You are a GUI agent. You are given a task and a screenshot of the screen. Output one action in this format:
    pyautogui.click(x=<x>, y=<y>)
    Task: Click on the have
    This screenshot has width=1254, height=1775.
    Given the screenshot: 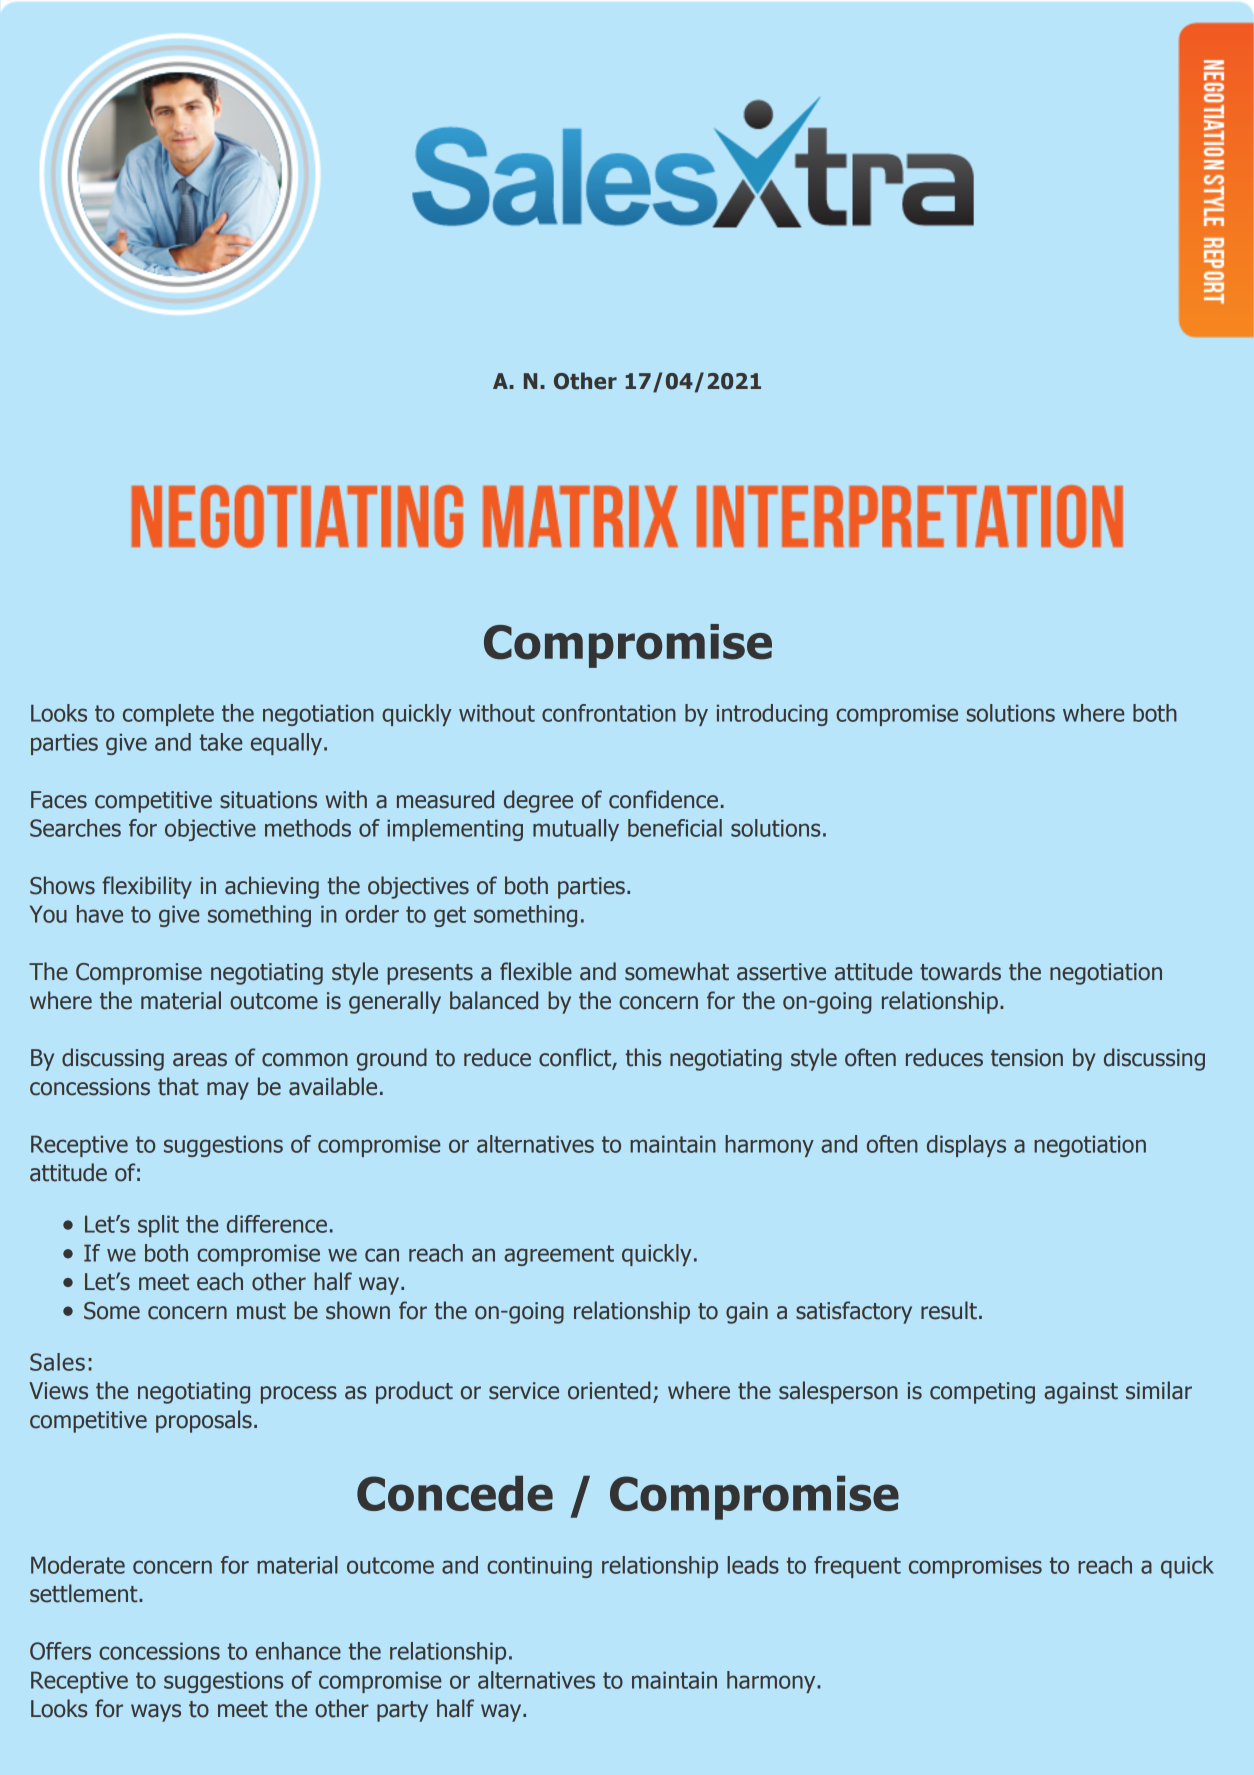 What is the action you would take?
    pyautogui.click(x=100, y=914)
